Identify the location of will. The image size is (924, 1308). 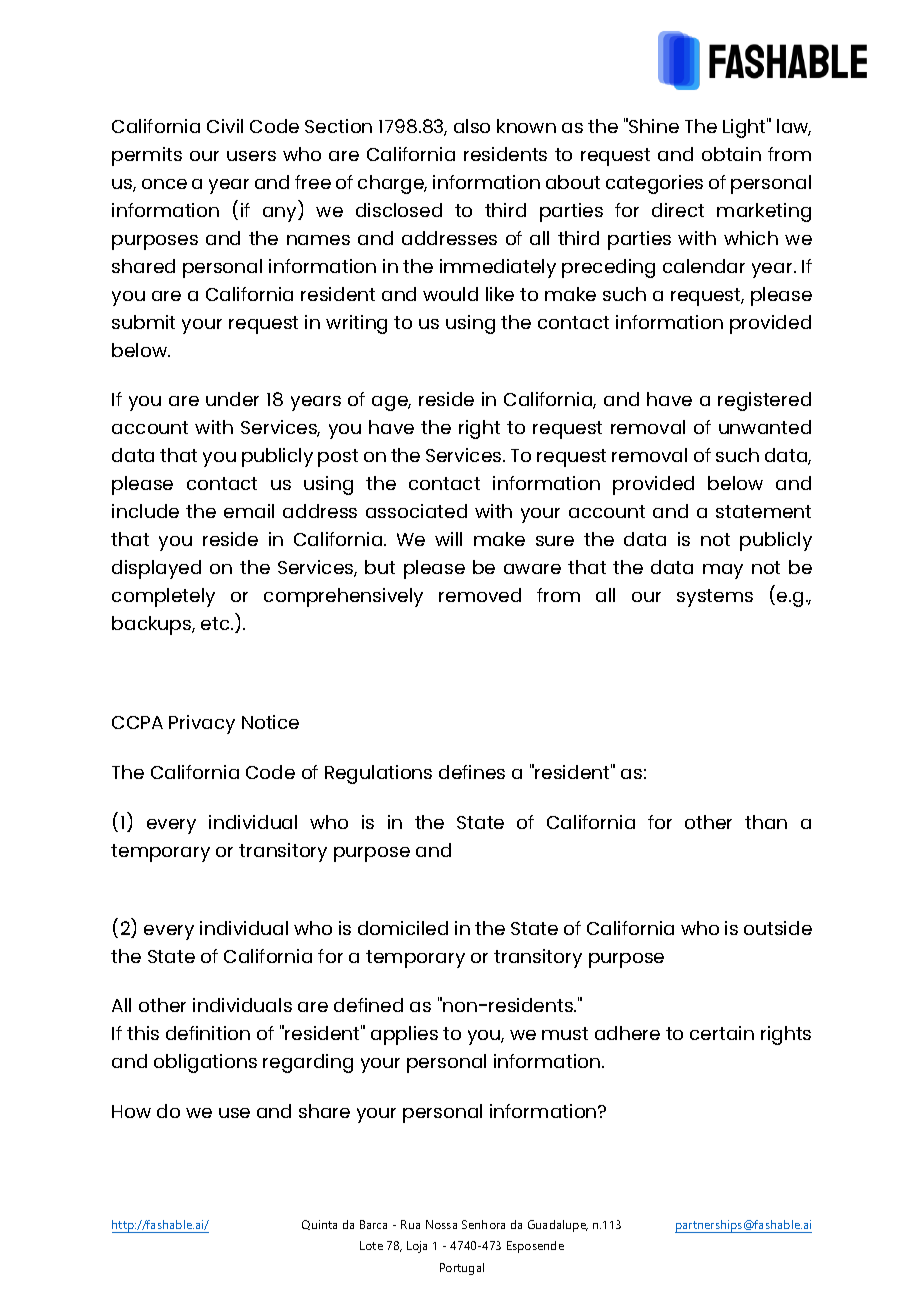
(448, 539).
